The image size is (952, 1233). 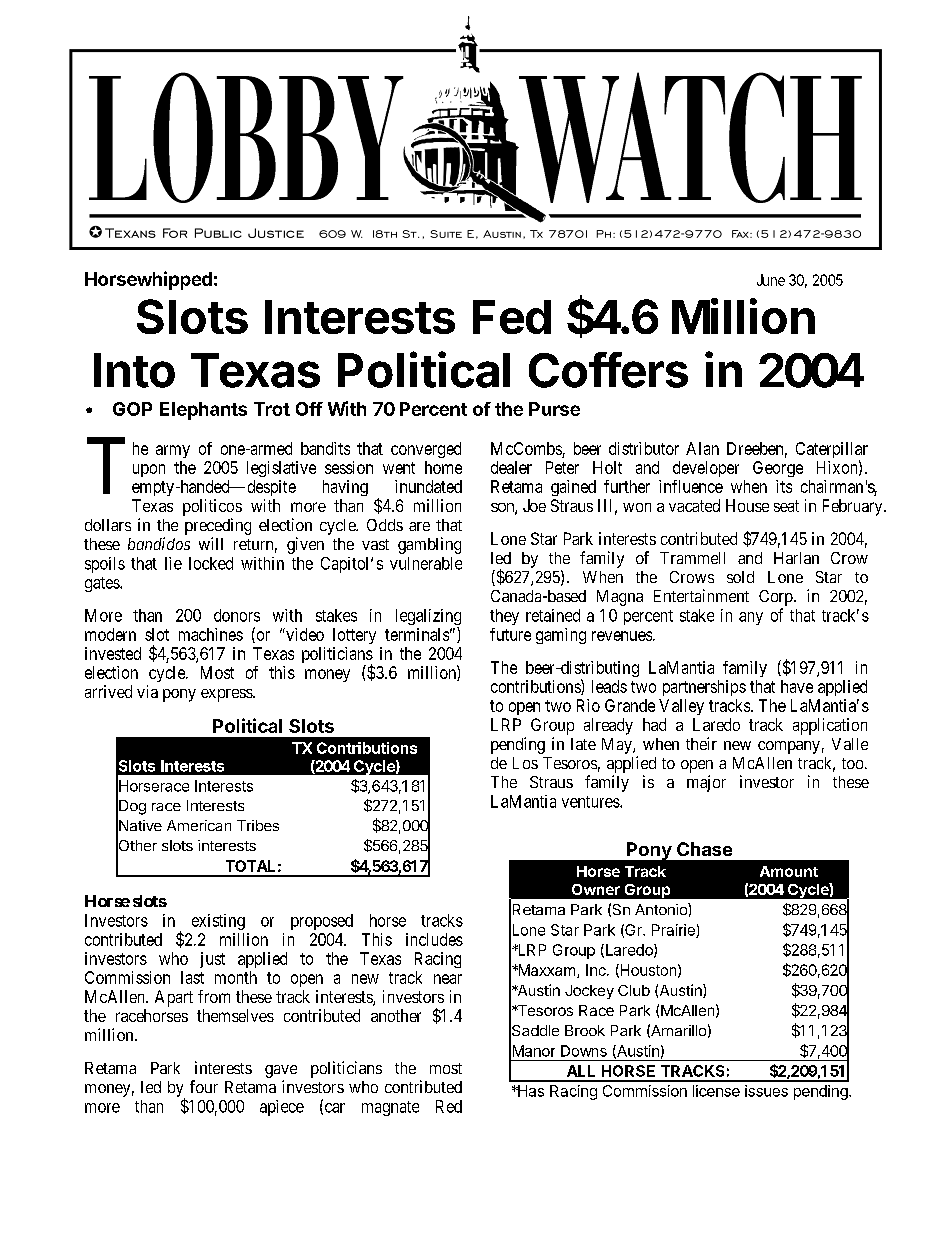 I want to click on four, so click(x=204, y=1086).
